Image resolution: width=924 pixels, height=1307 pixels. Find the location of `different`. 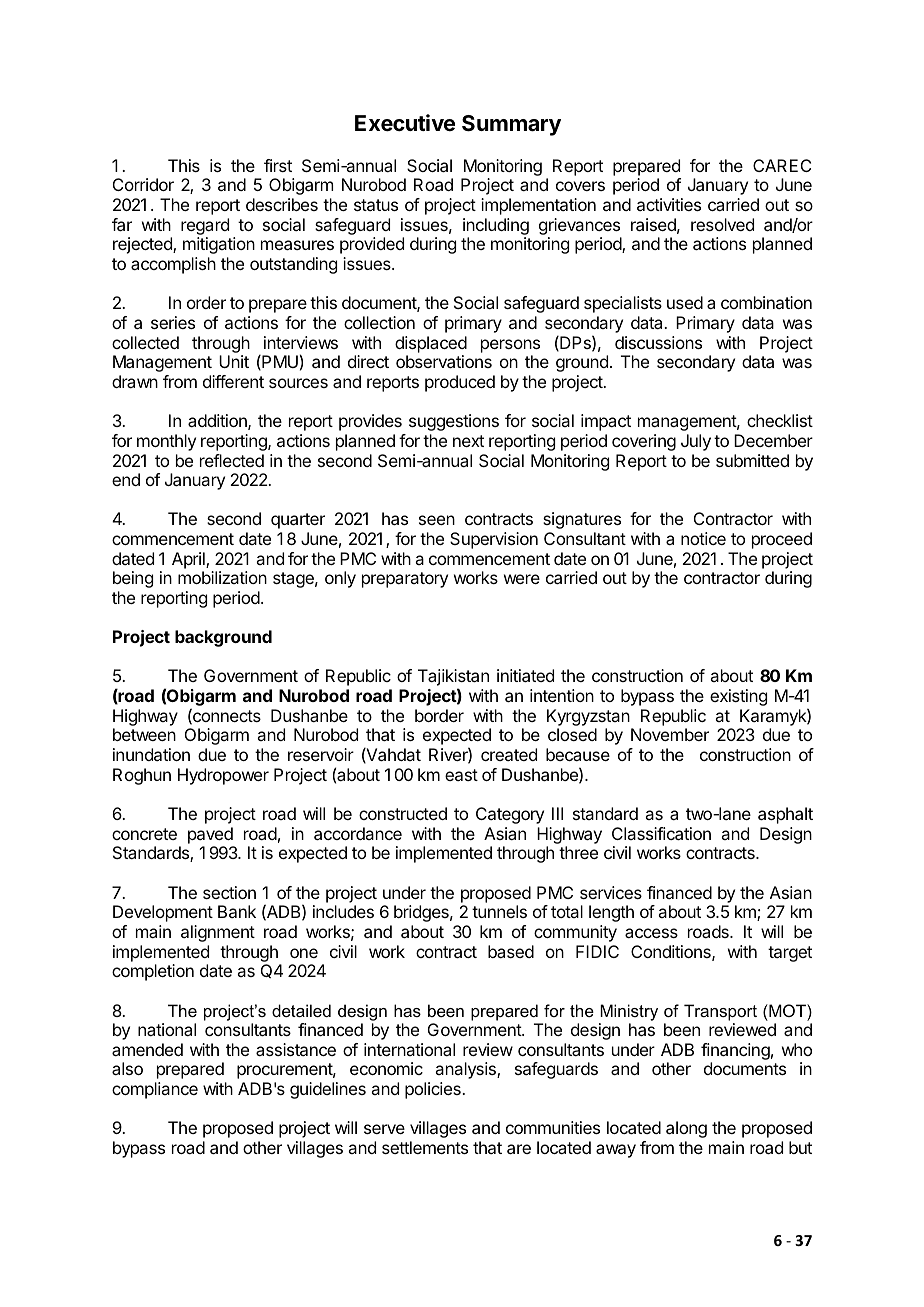

different is located at coordinates (233, 381).
